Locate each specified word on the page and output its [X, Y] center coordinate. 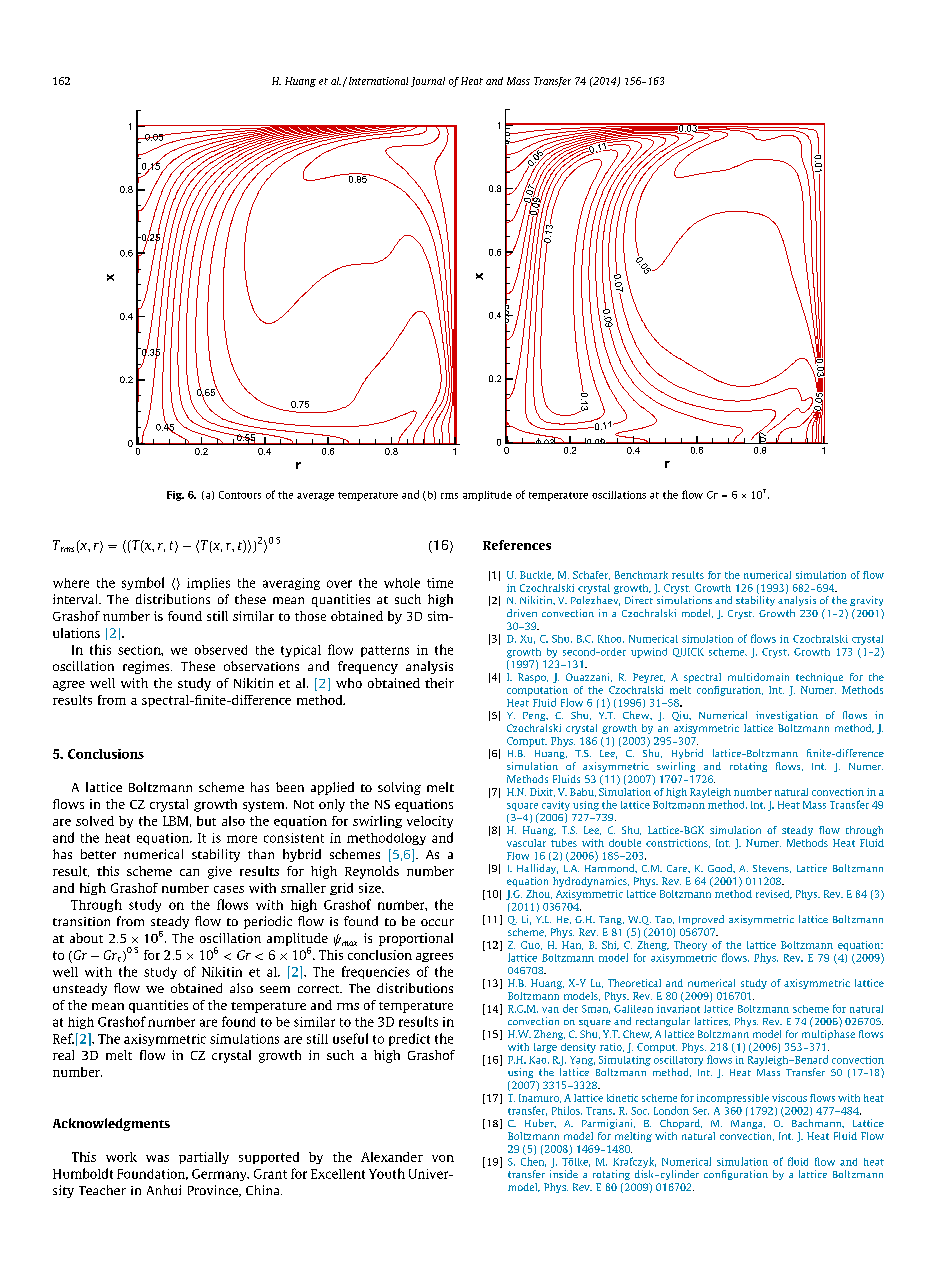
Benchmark [641, 575]
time [440, 583]
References [517, 545]
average [315, 497]
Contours [240, 495]
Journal [428, 82]
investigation [787, 716]
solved [95, 821]
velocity [430, 822]
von [443, 1158]
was [157, 1158]
